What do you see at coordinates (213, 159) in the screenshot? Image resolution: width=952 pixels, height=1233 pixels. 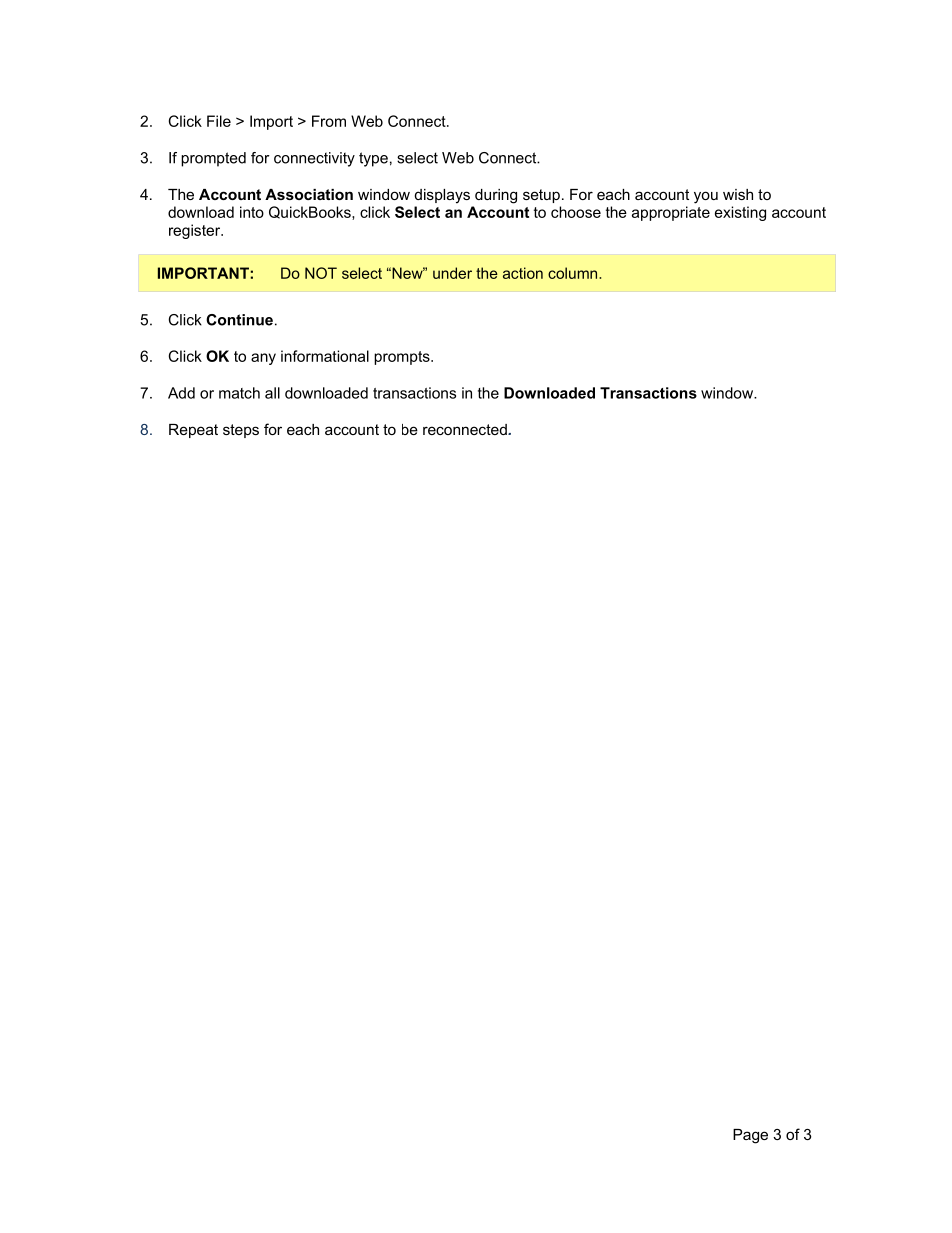 I see `prompted` at bounding box center [213, 159].
